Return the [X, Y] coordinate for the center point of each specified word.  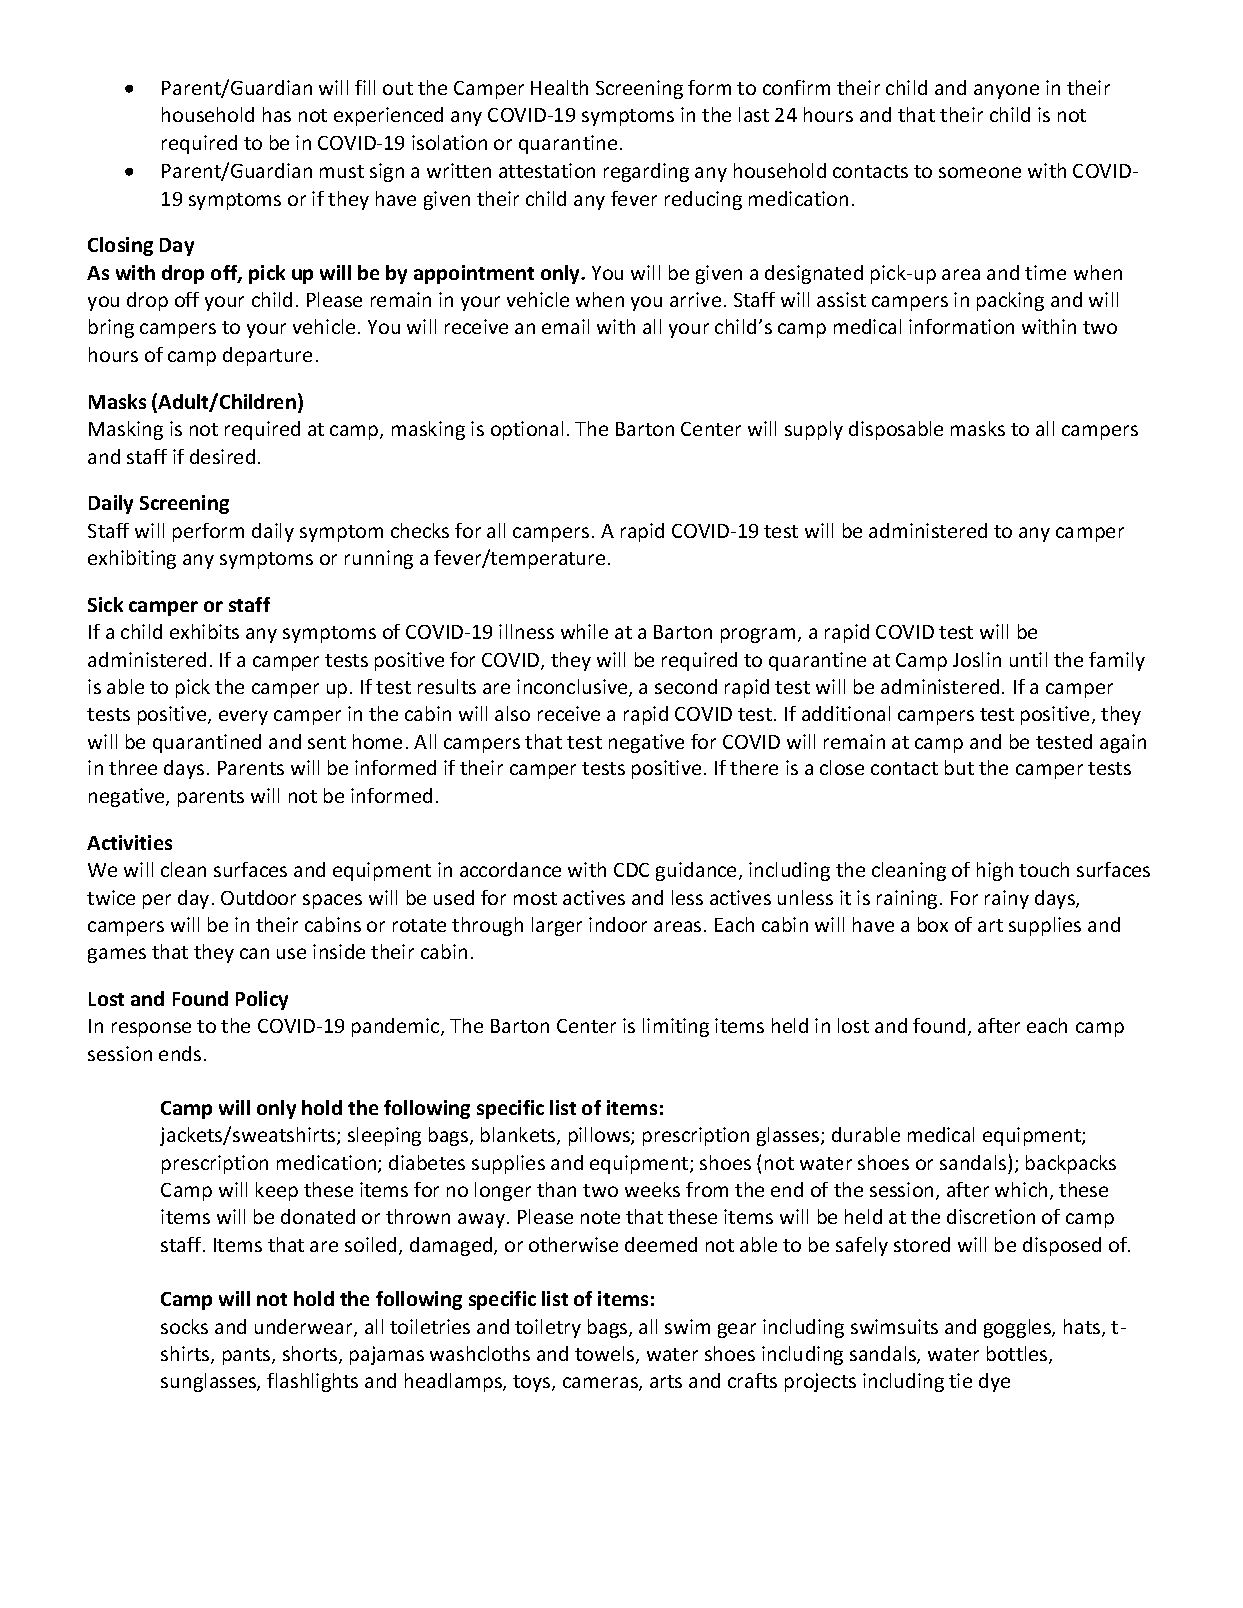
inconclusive [573, 688]
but [959, 767]
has [277, 114]
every [243, 717]
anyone [1006, 91]
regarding [646, 172]
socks [184, 1326]
